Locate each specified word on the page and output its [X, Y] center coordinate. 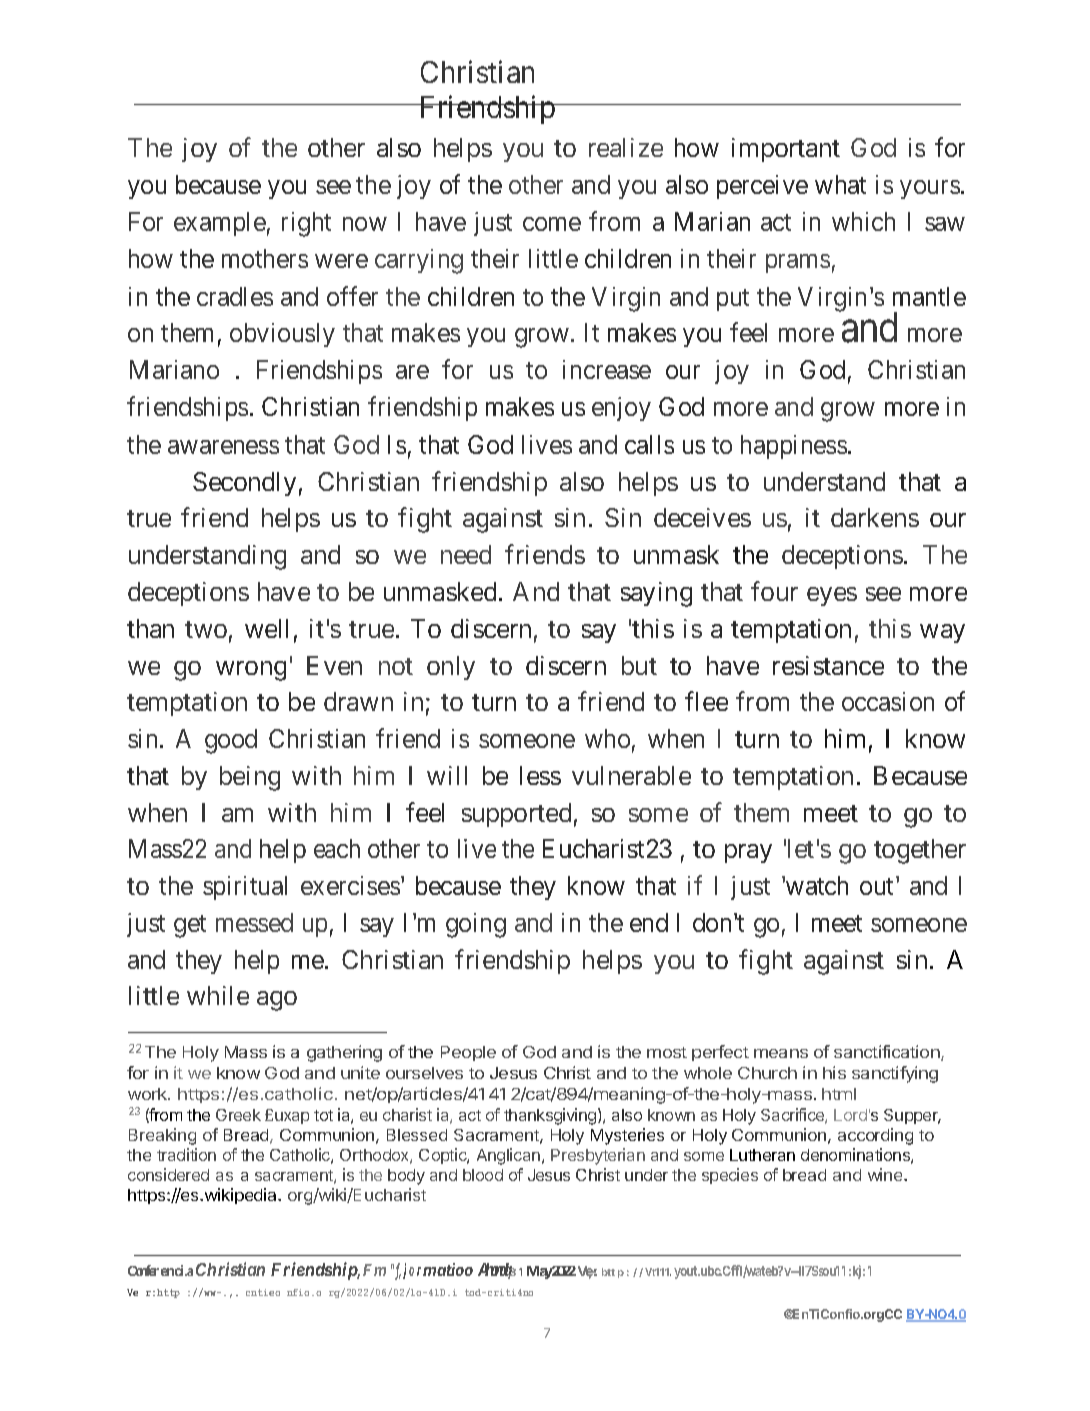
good [231, 741]
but [639, 665]
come [552, 224]
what [840, 184]
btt [608, 1272]
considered [168, 1174]
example [220, 224]
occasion [888, 701]
